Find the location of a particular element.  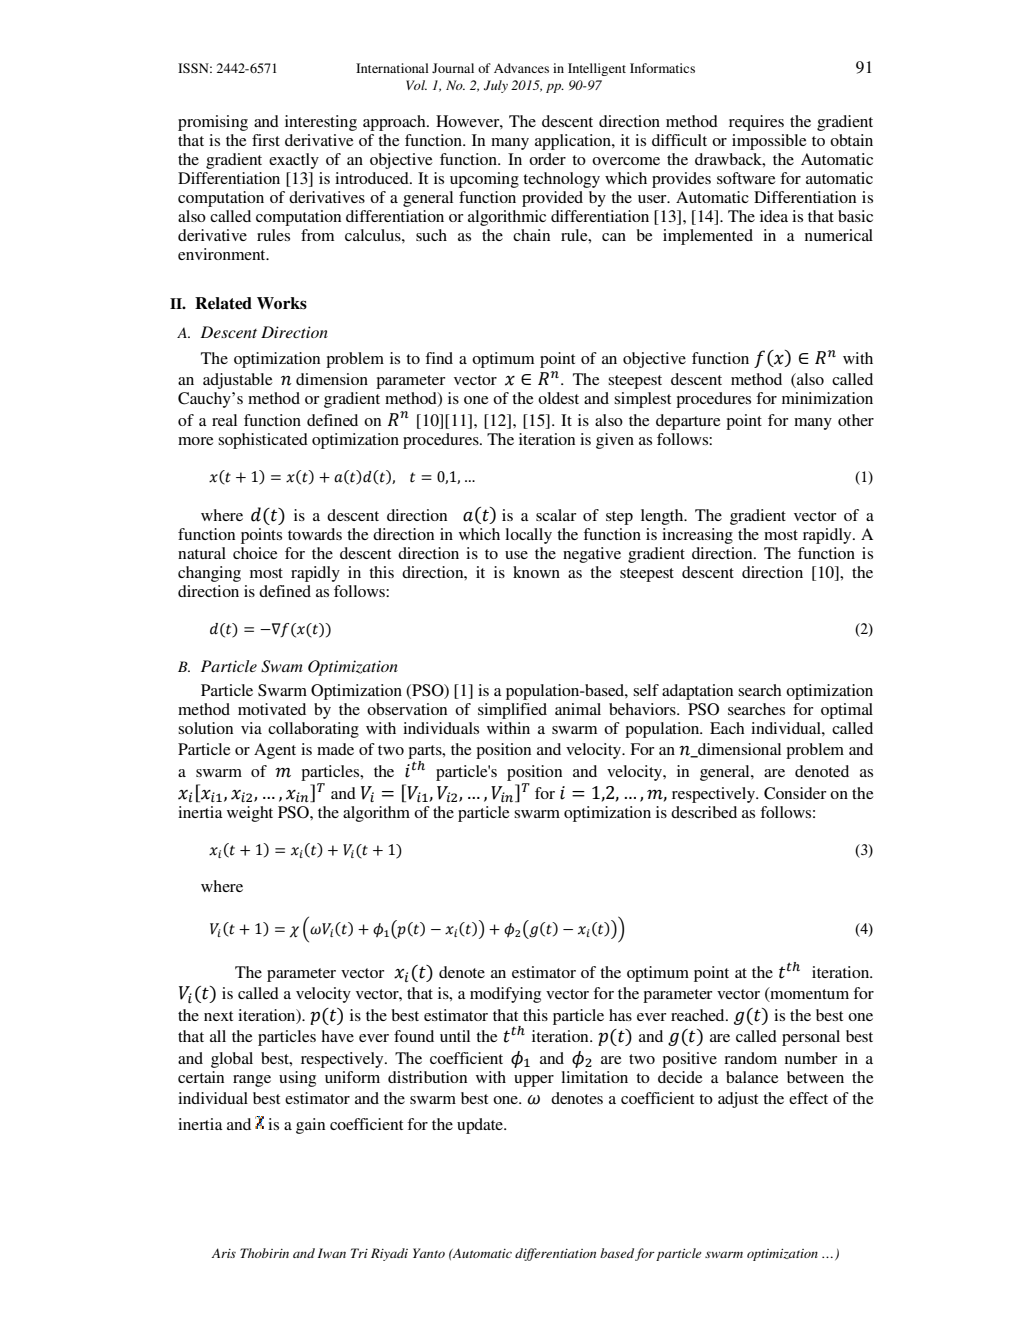

minimization is located at coordinates (827, 398).
